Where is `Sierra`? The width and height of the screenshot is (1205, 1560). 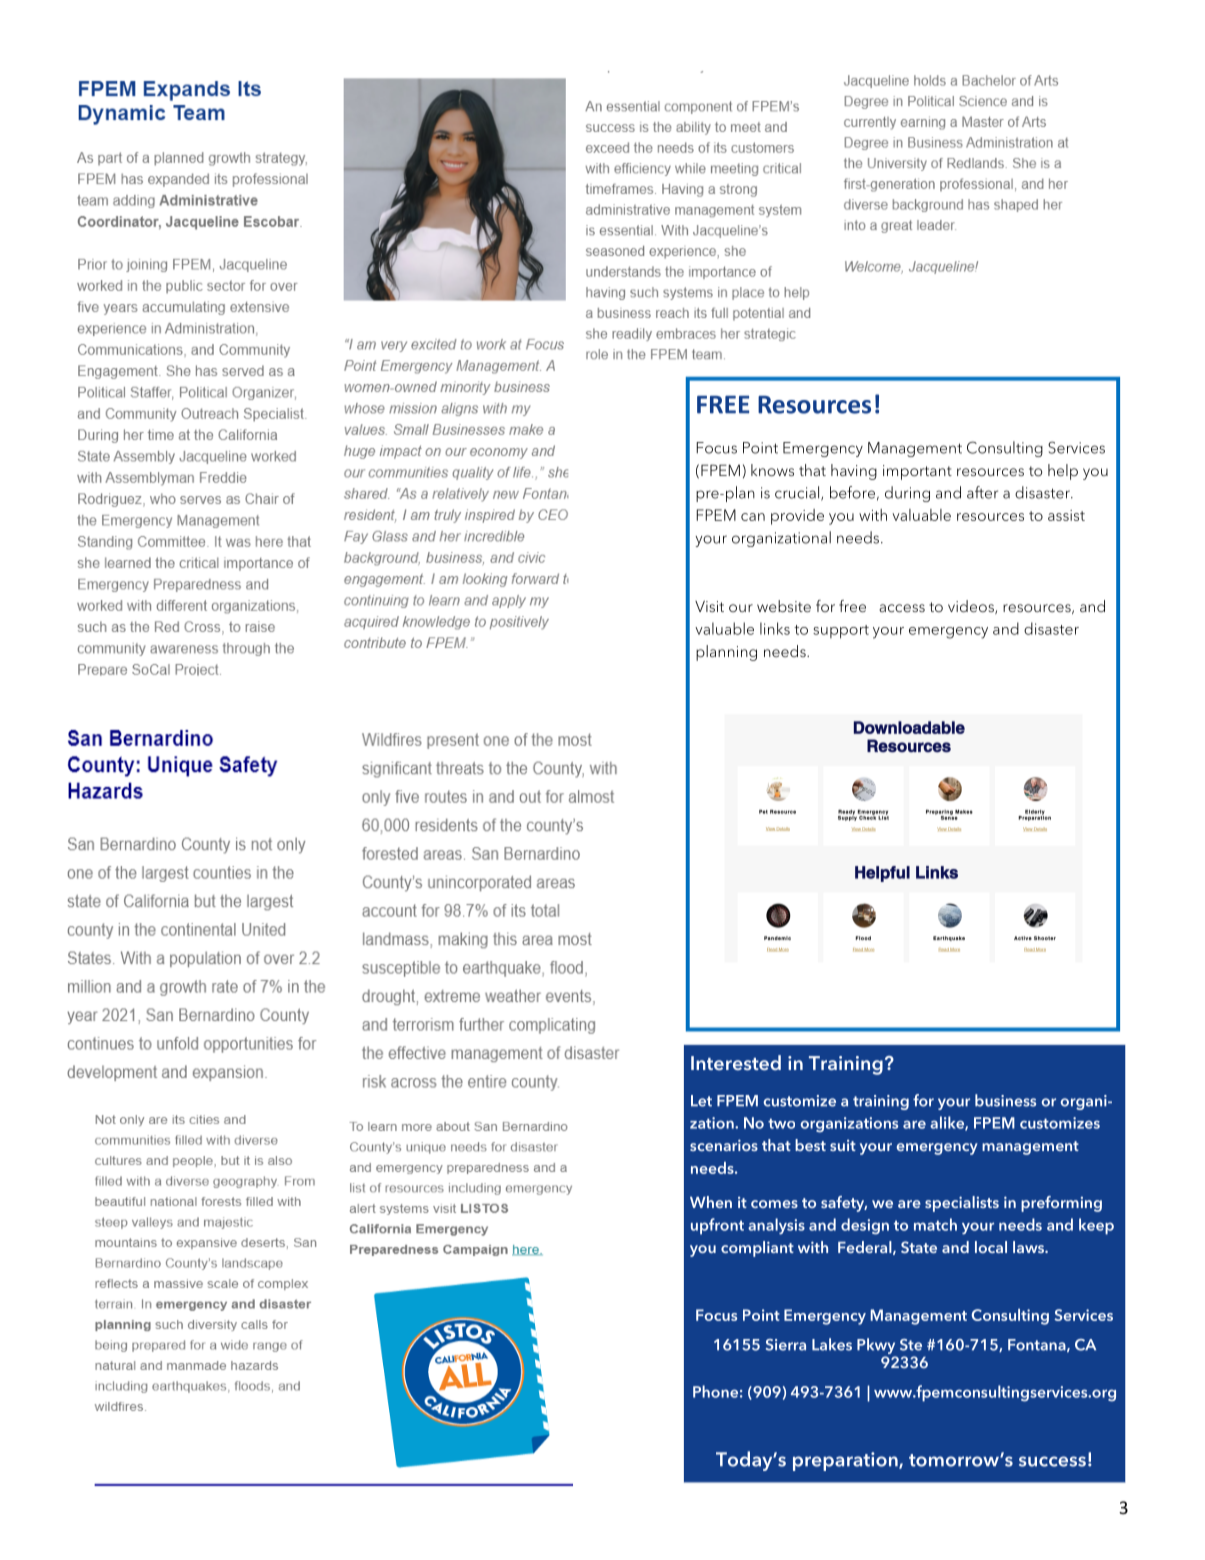 Sierra is located at coordinates (786, 1345).
